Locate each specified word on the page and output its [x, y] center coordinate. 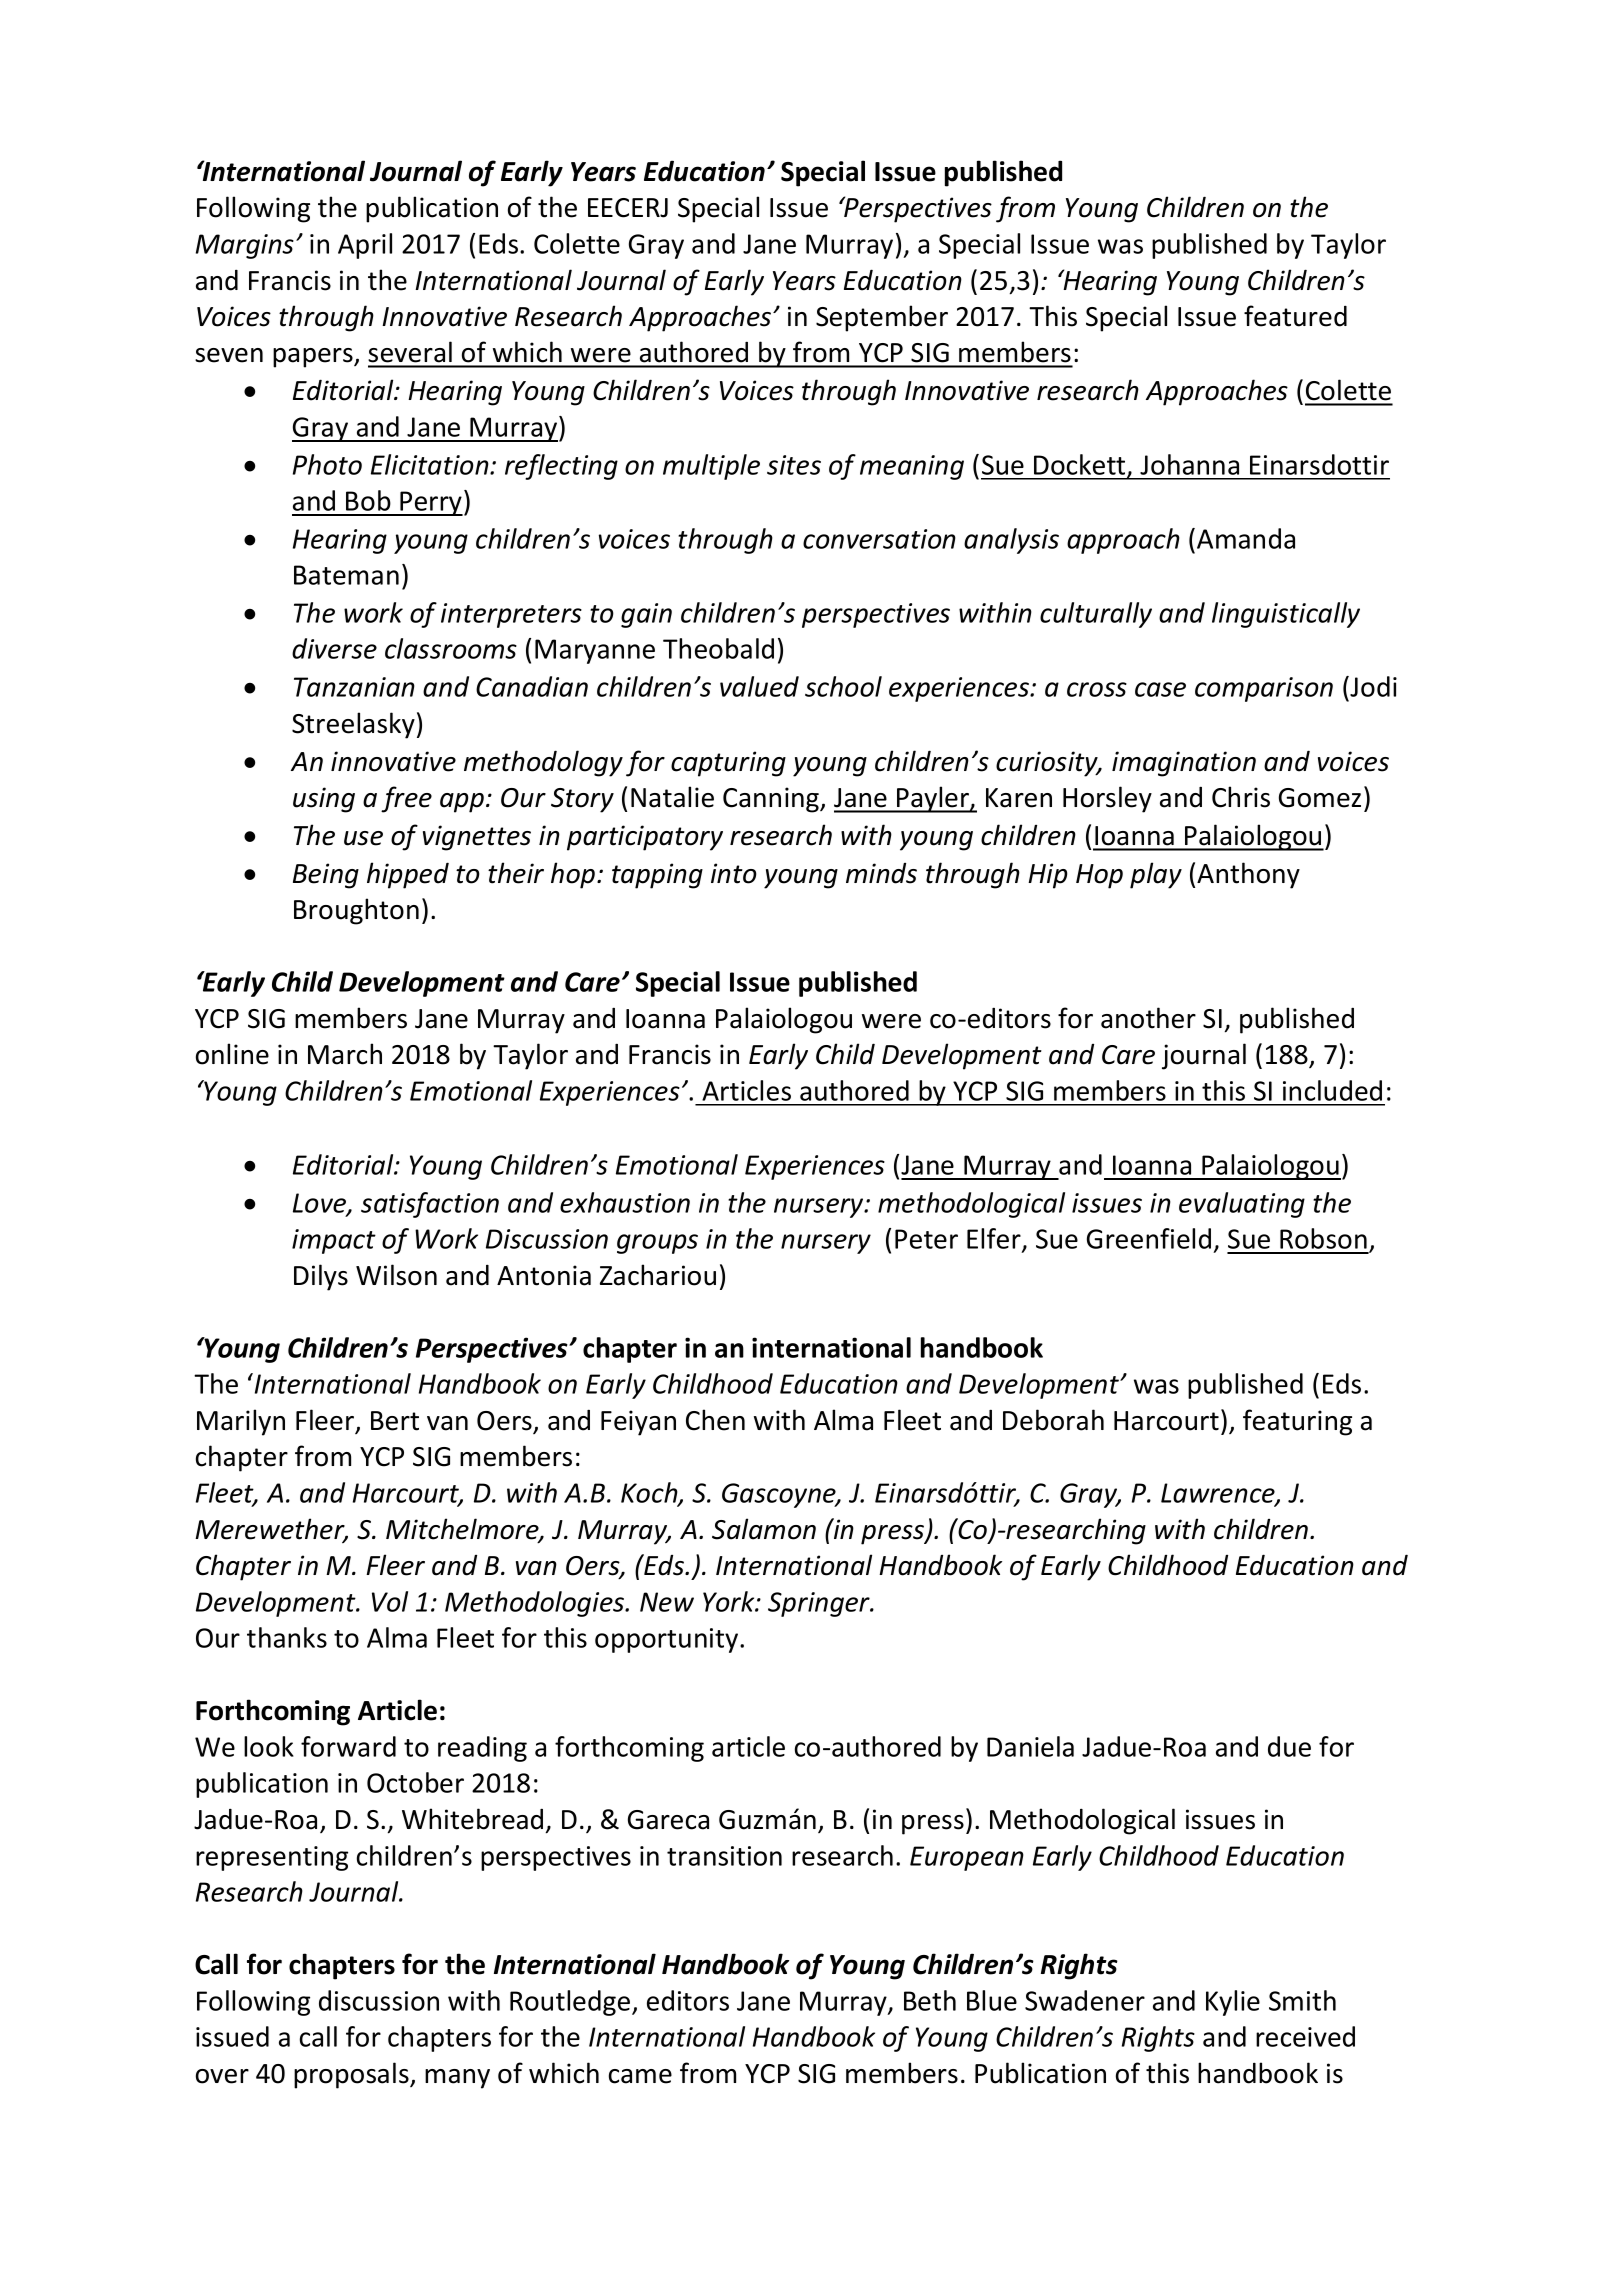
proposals [352, 2075]
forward [348, 1746]
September [882, 318]
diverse [334, 648]
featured [1295, 316]
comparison [1264, 689]
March [345, 1054]
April [365, 246]
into [734, 873]
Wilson [396, 1275]
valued [759, 686]
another [1148, 1018]
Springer [820, 1604]
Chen [715, 1420]
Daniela [1030, 1746]
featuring [1297, 1422]
